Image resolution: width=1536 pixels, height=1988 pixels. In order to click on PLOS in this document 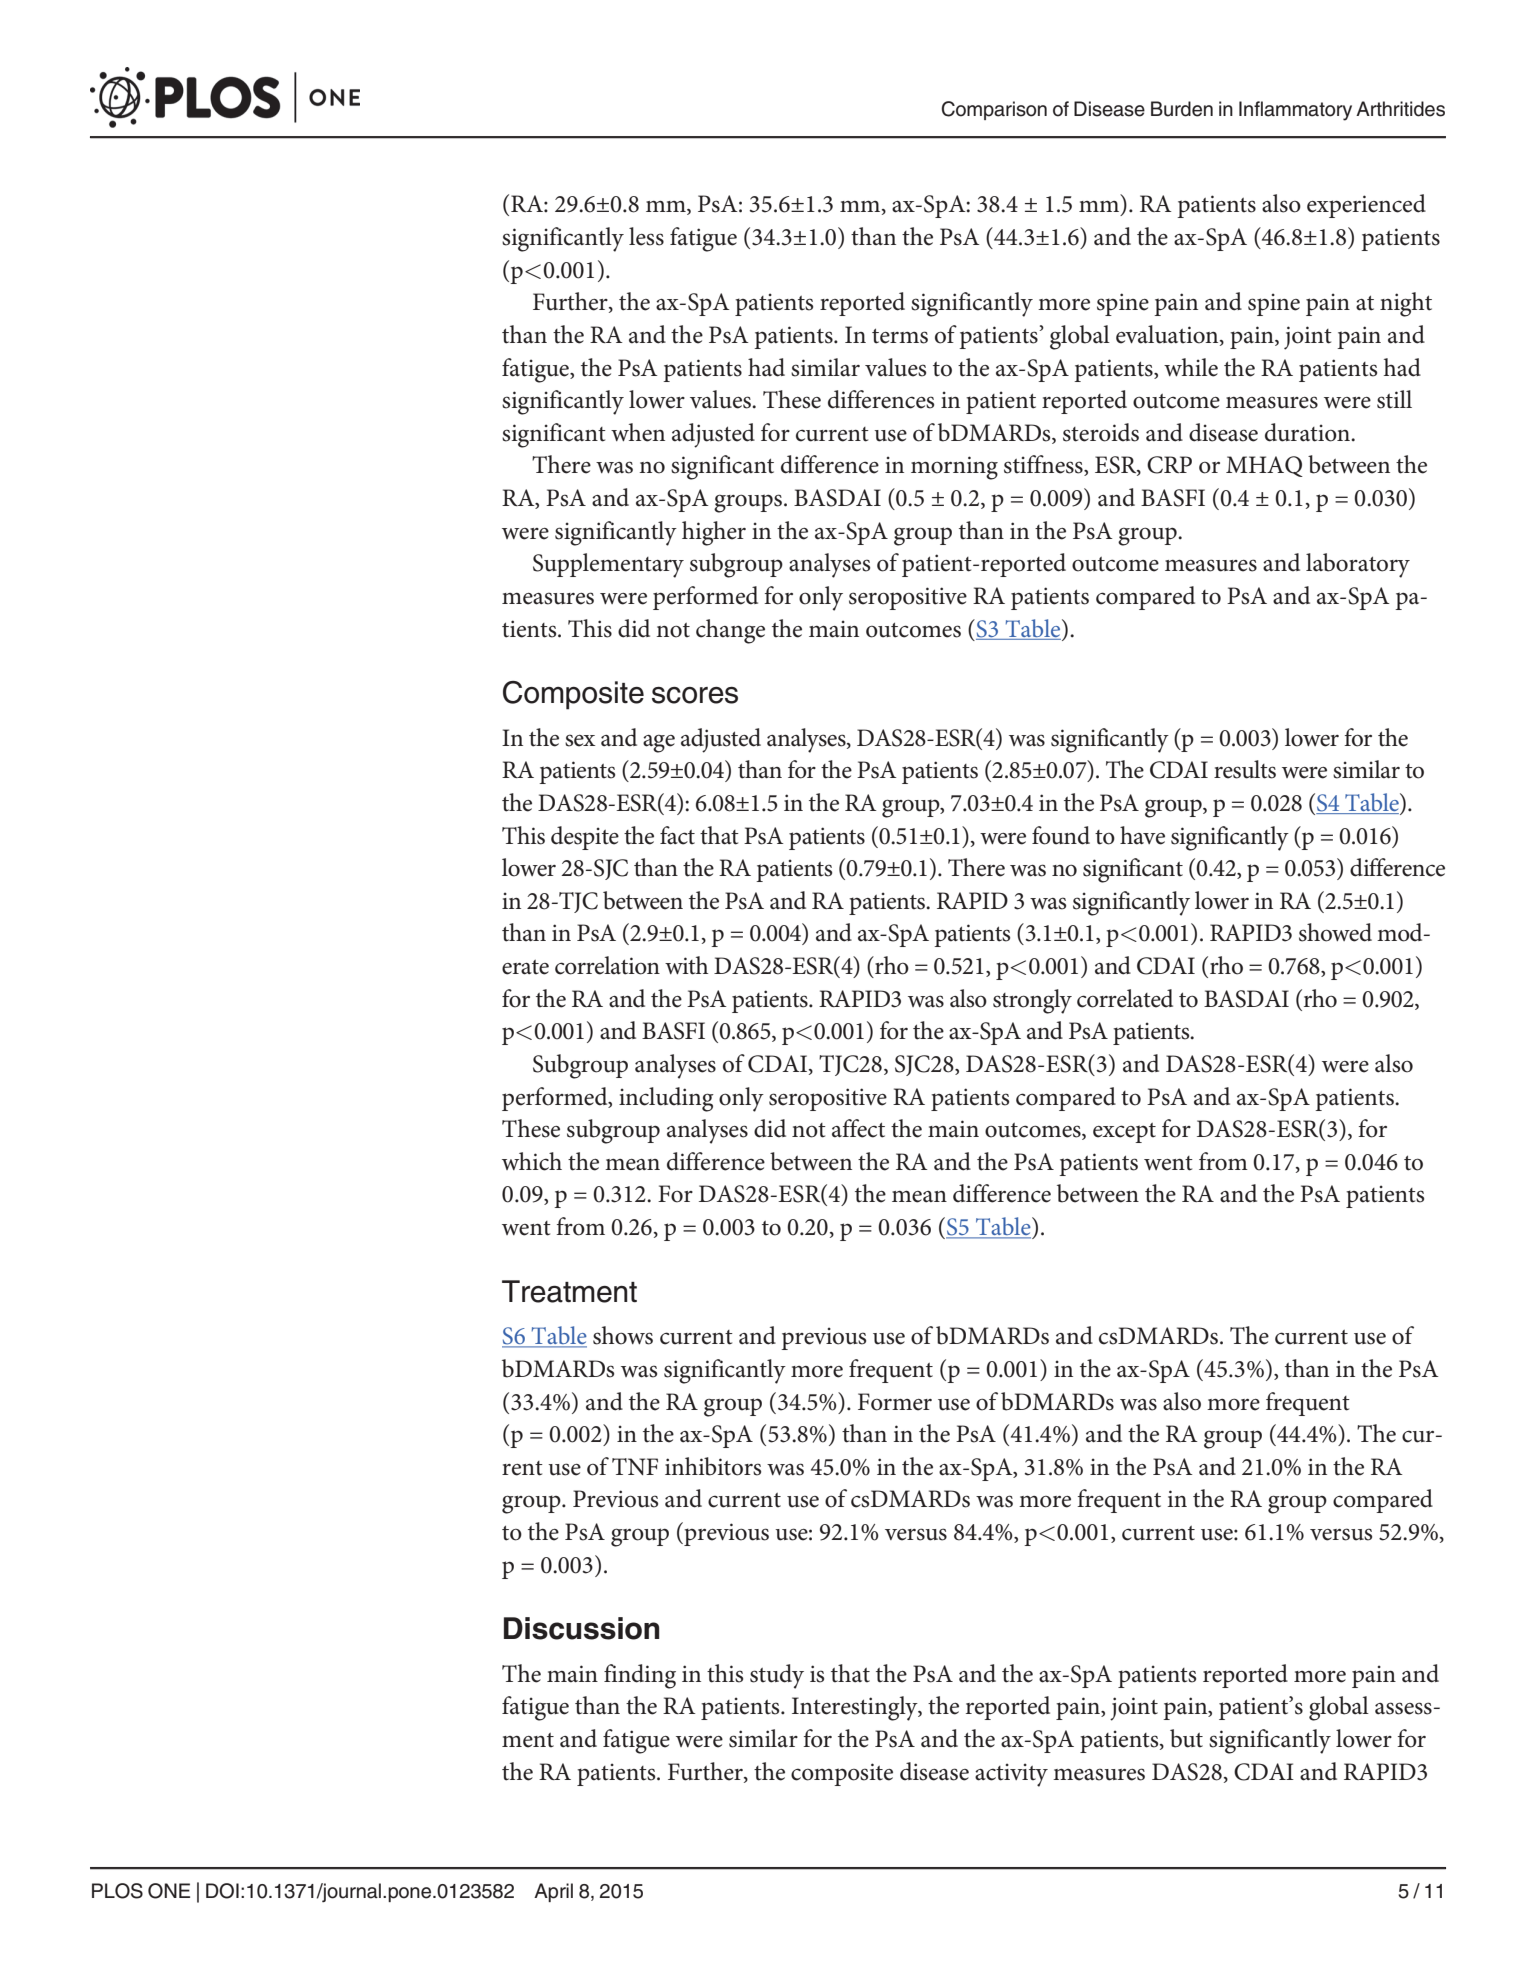, I will do `click(117, 1891)`.
